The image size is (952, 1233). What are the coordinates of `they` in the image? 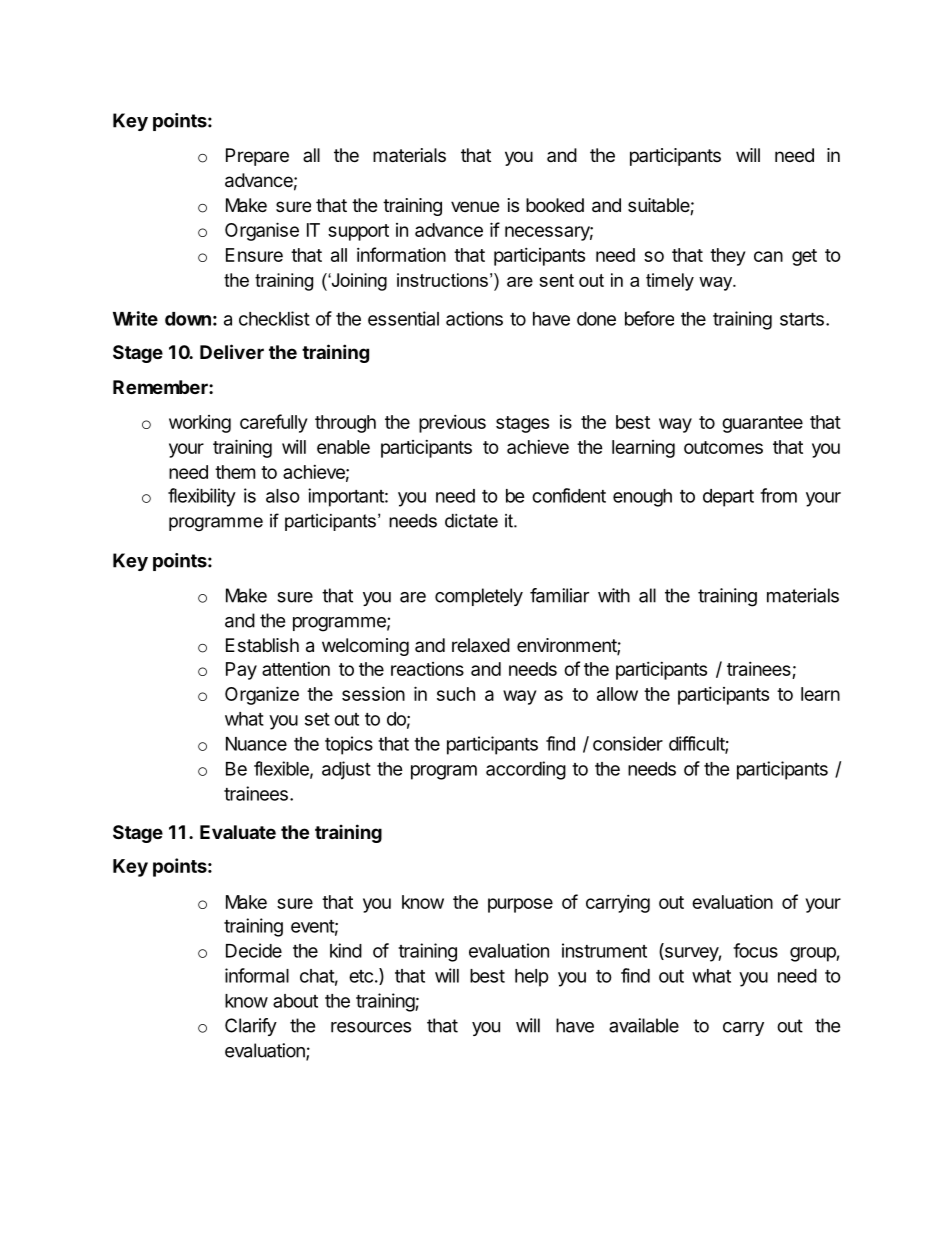 It's located at (728, 257).
